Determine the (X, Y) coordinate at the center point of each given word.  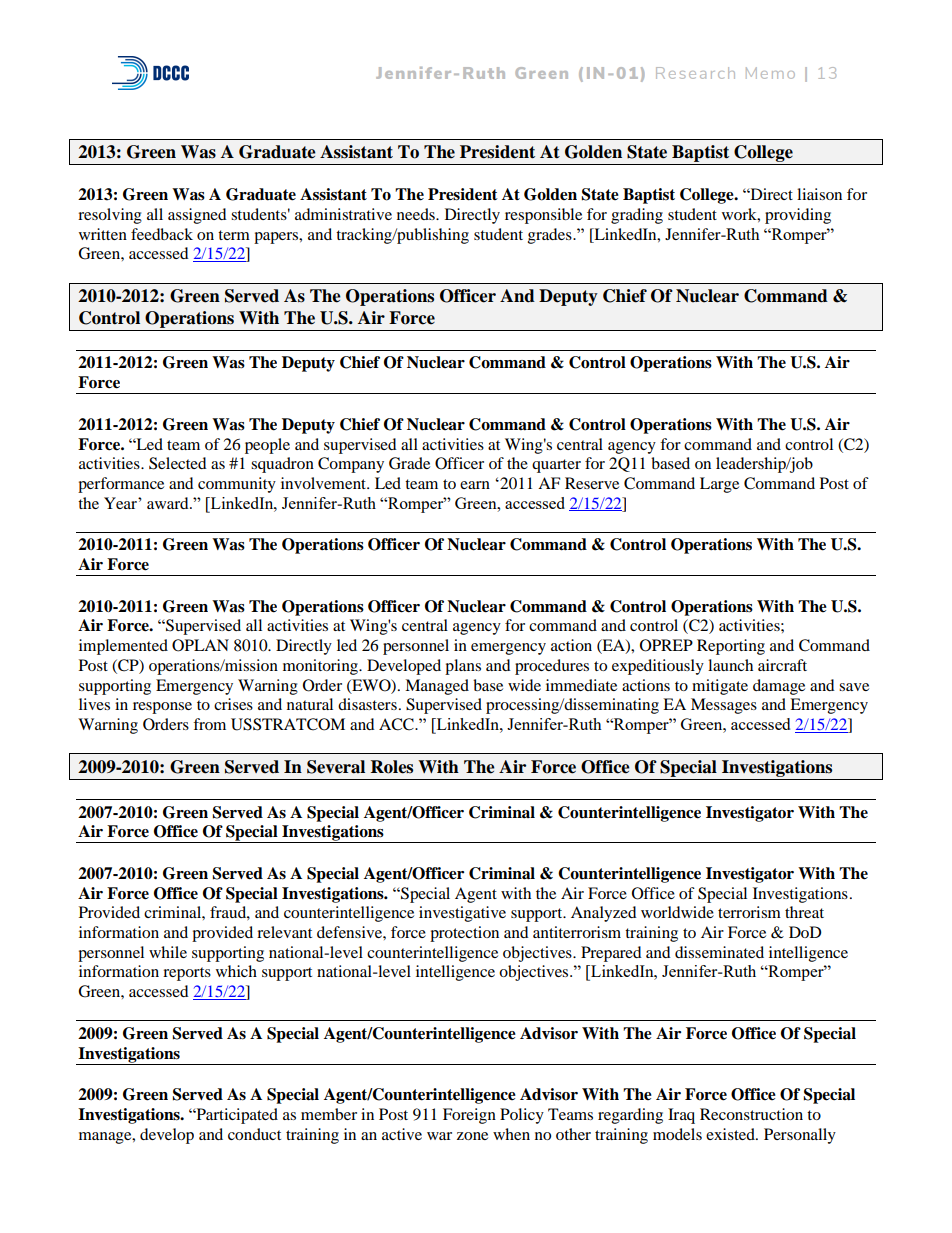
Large (719, 485)
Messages (724, 706)
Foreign (469, 1116)
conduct (254, 1134)
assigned (197, 216)
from (209, 724)
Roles (392, 767)
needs (417, 214)
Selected (178, 463)
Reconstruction (751, 1114)
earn (475, 485)
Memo (770, 73)
